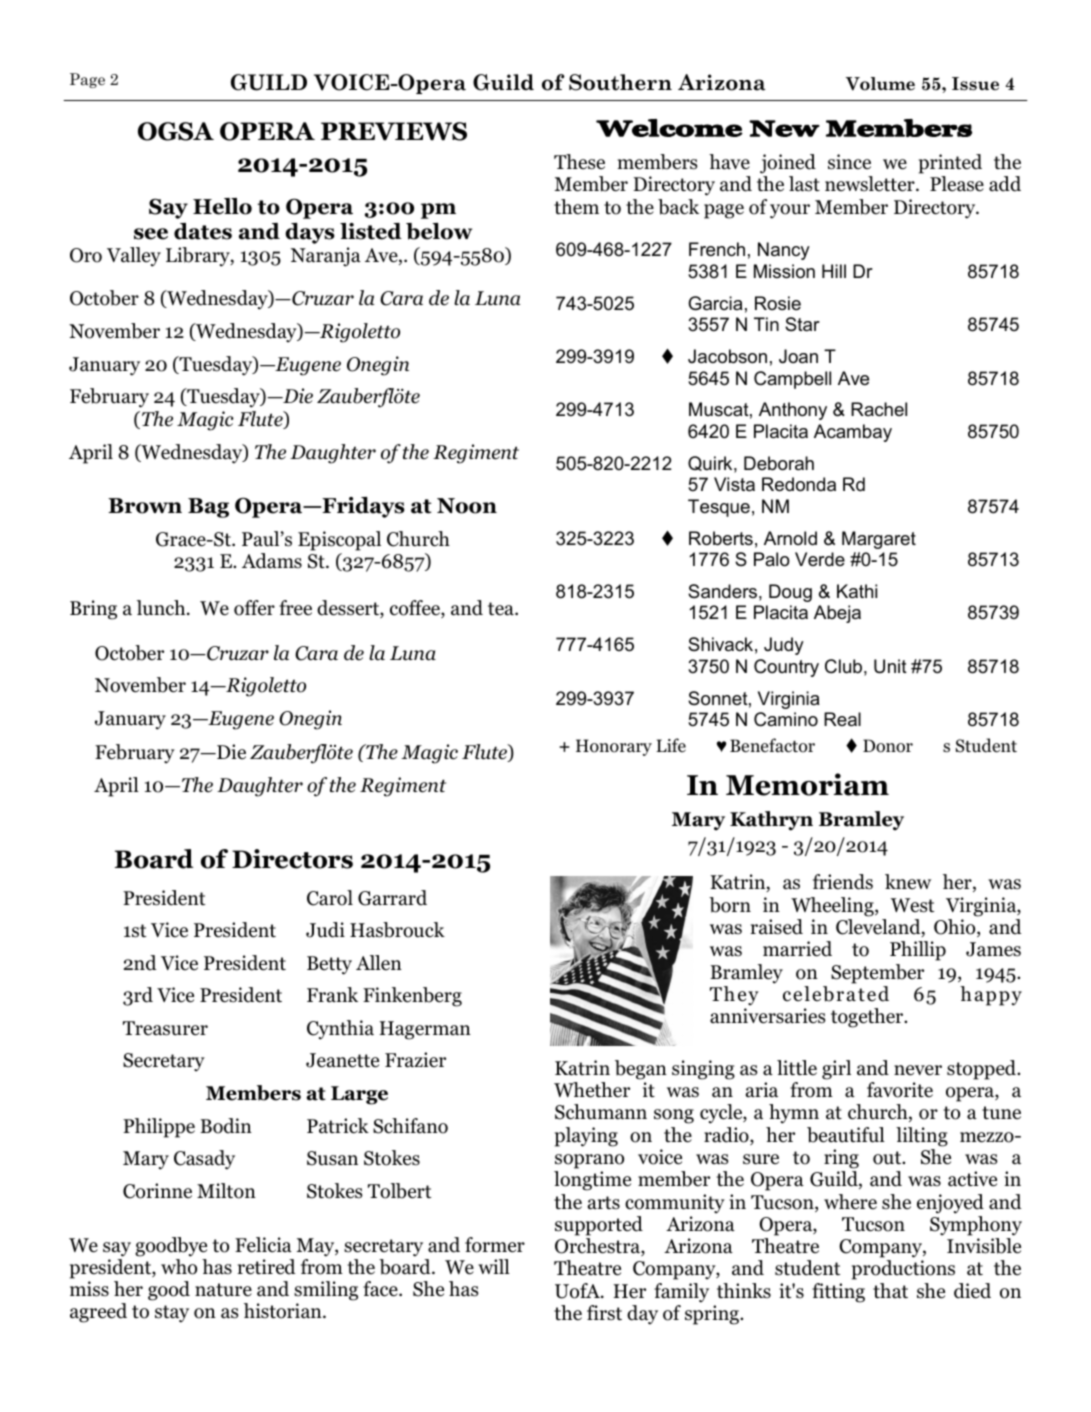 The image size is (1091, 1412). Describe the element at coordinates (880, 84) in the screenshot. I see `Volume` at that location.
